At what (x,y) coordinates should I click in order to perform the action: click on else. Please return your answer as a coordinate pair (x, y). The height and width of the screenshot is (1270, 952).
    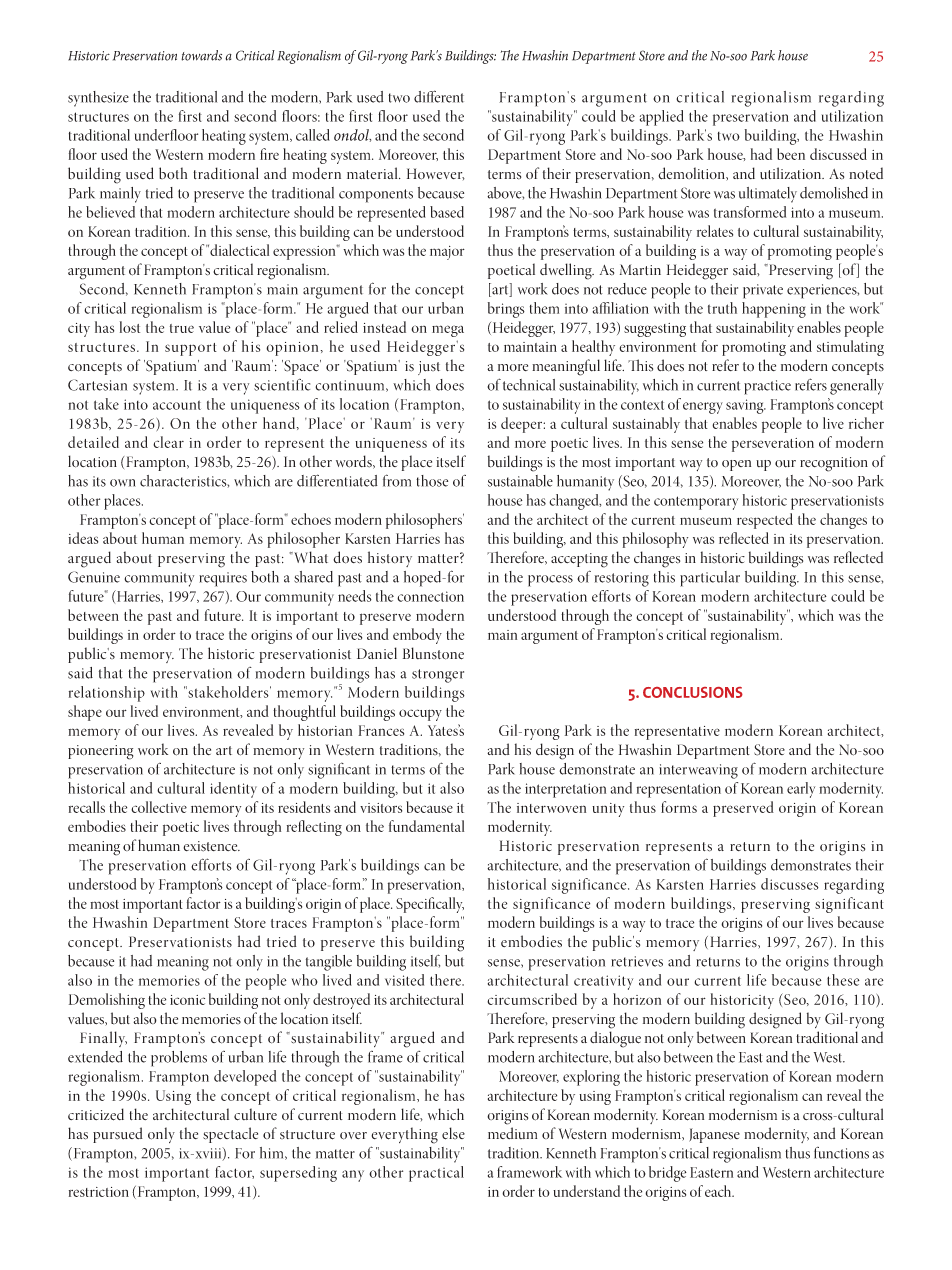
    Looking at the image, I should click on (453, 1133).
